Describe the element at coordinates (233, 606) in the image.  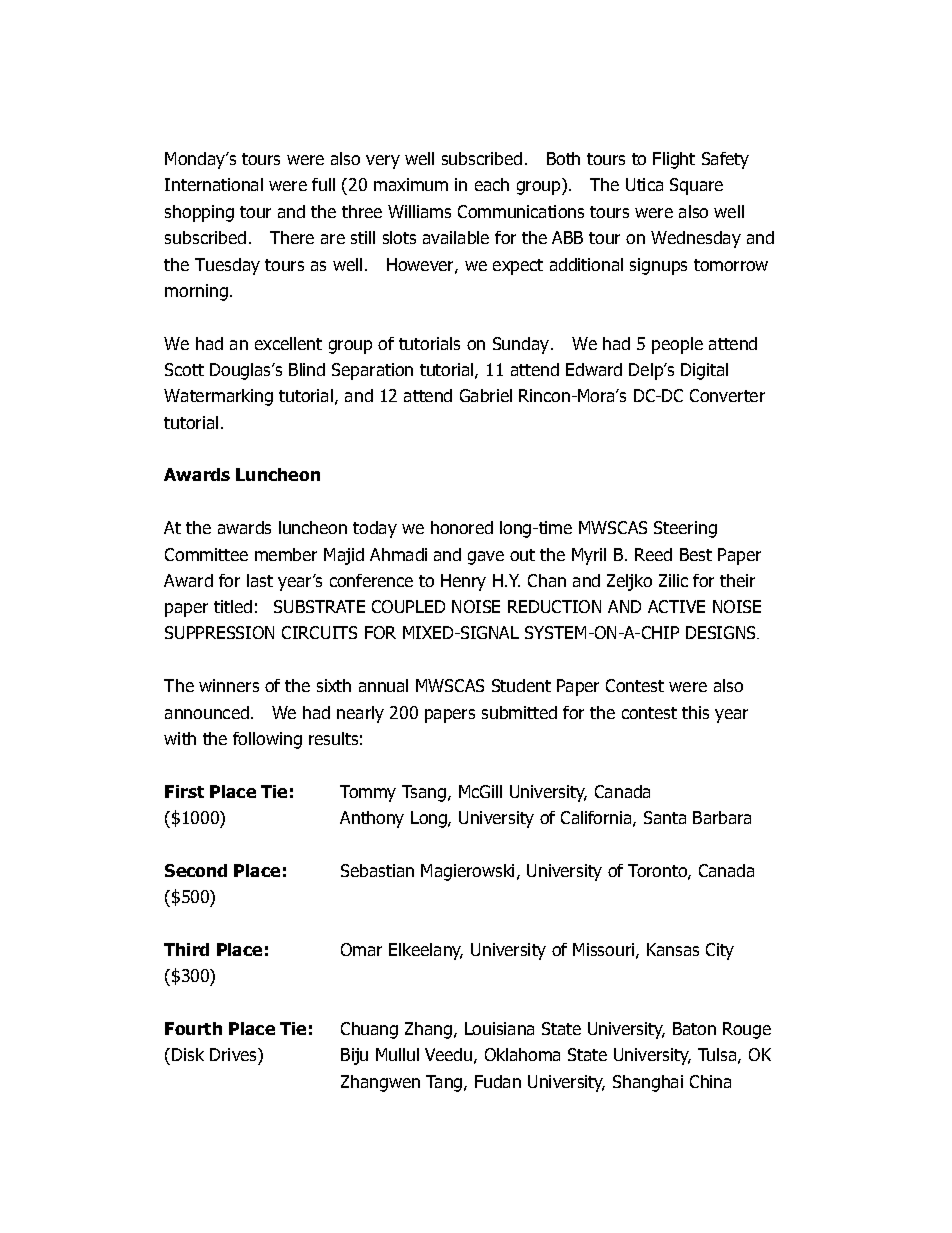
I see `titled` at that location.
